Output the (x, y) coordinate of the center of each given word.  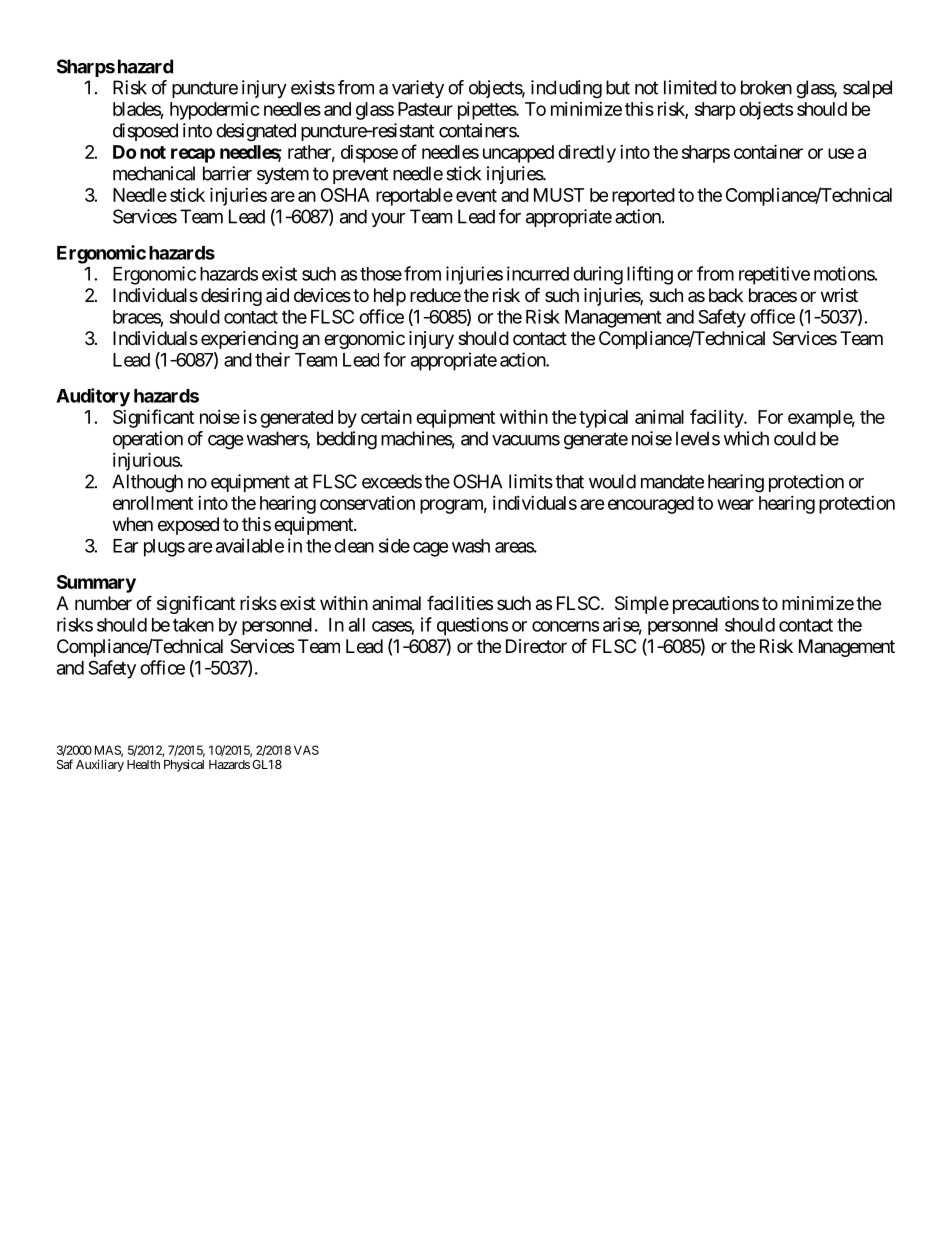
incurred (538, 273)
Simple (642, 605)
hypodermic (215, 111)
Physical (184, 765)
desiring (231, 297)
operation (148, 440)
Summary (96, 584)
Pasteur (425, 109)
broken (766, 87)
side (394, 545)
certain (386, 417)
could (795, 438)
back (726, 295)
